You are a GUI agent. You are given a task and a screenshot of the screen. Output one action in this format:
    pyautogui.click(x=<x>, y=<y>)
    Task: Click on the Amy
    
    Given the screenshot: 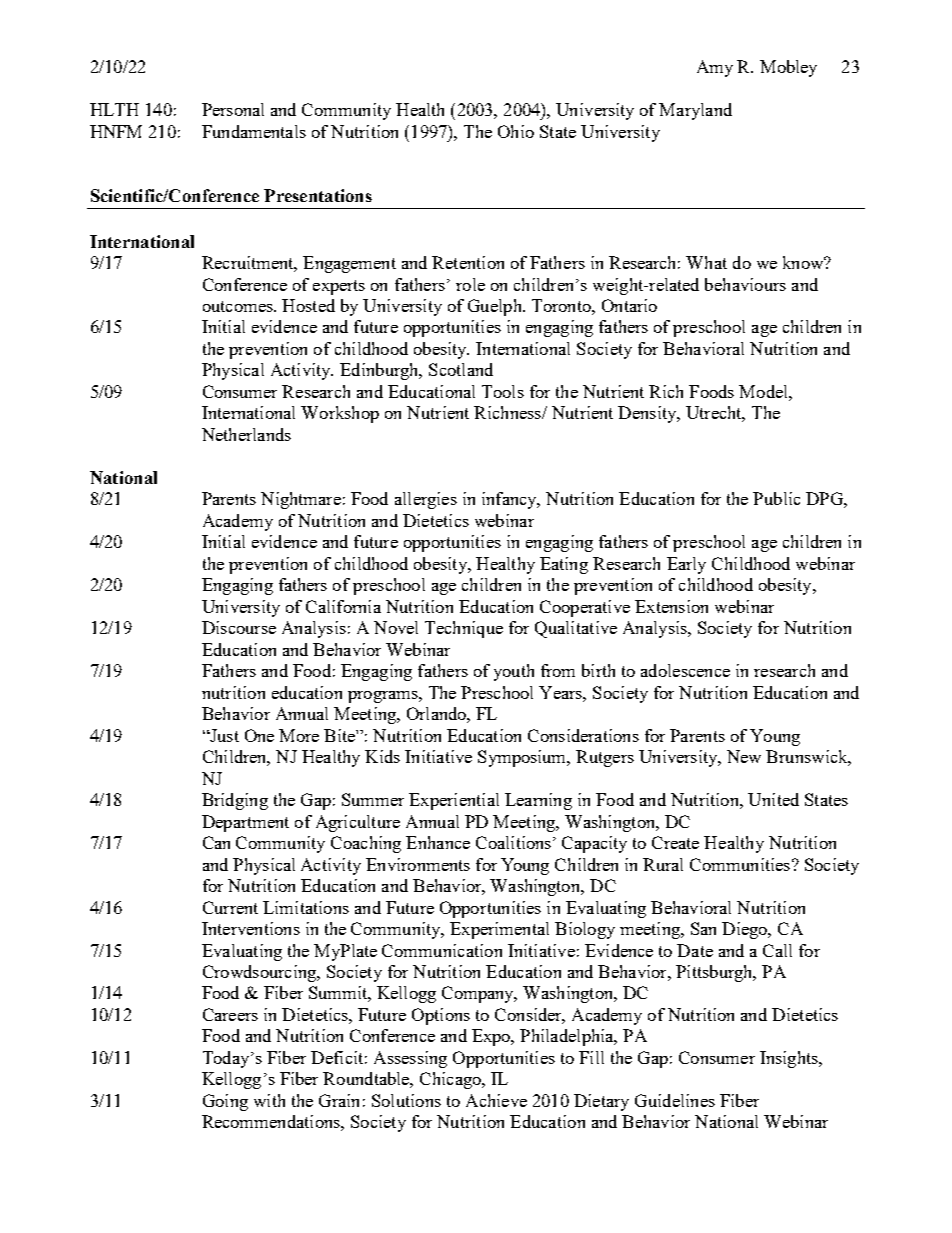 What is the action you would take?
    pyautogui.click(x=715, y=68)
